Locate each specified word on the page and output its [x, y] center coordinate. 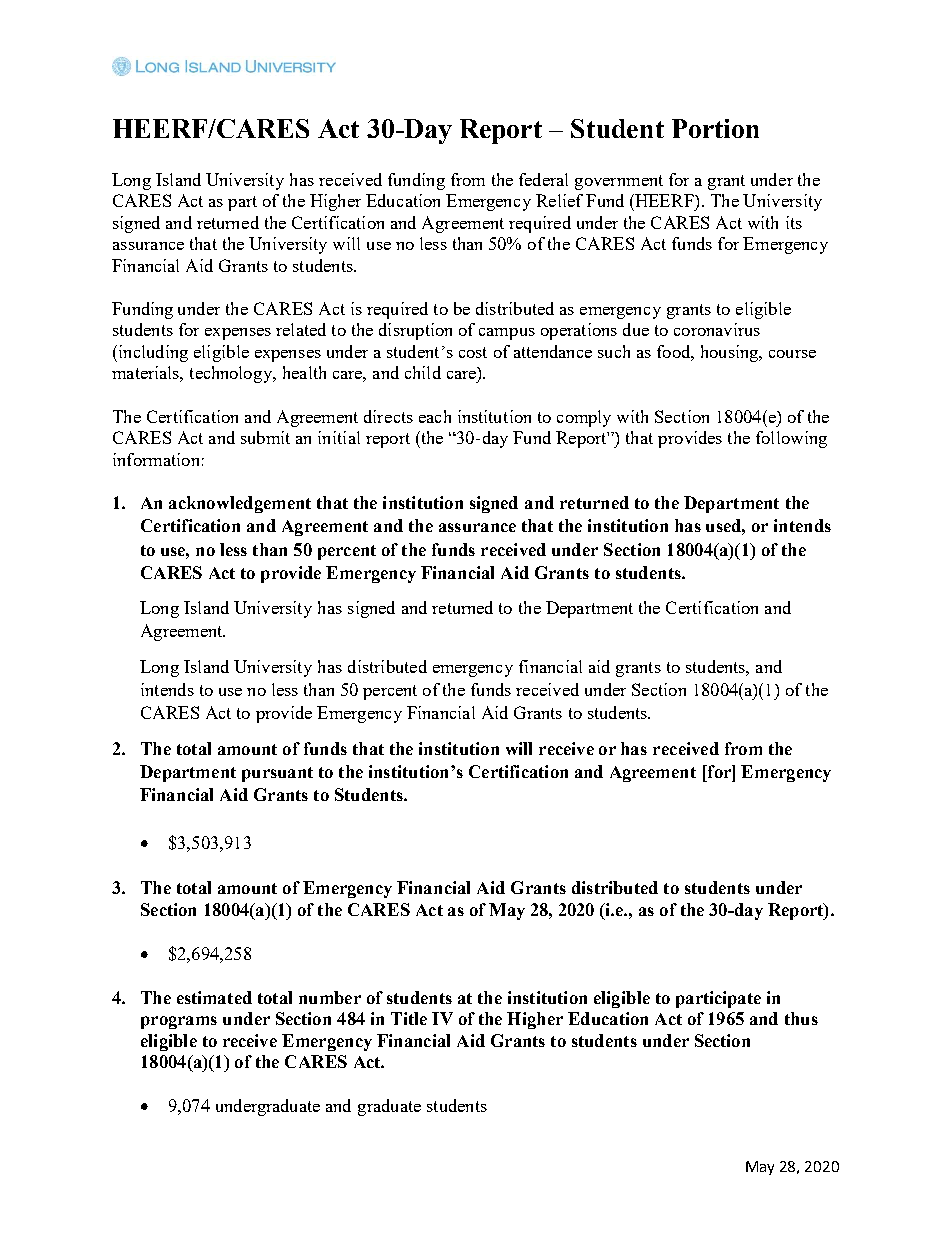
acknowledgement [240, 504]
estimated [214, 997]
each [435, 416]
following [791, 439]
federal [543, 179]
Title [409, 1018]
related [301, 329]
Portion [715, 128]
